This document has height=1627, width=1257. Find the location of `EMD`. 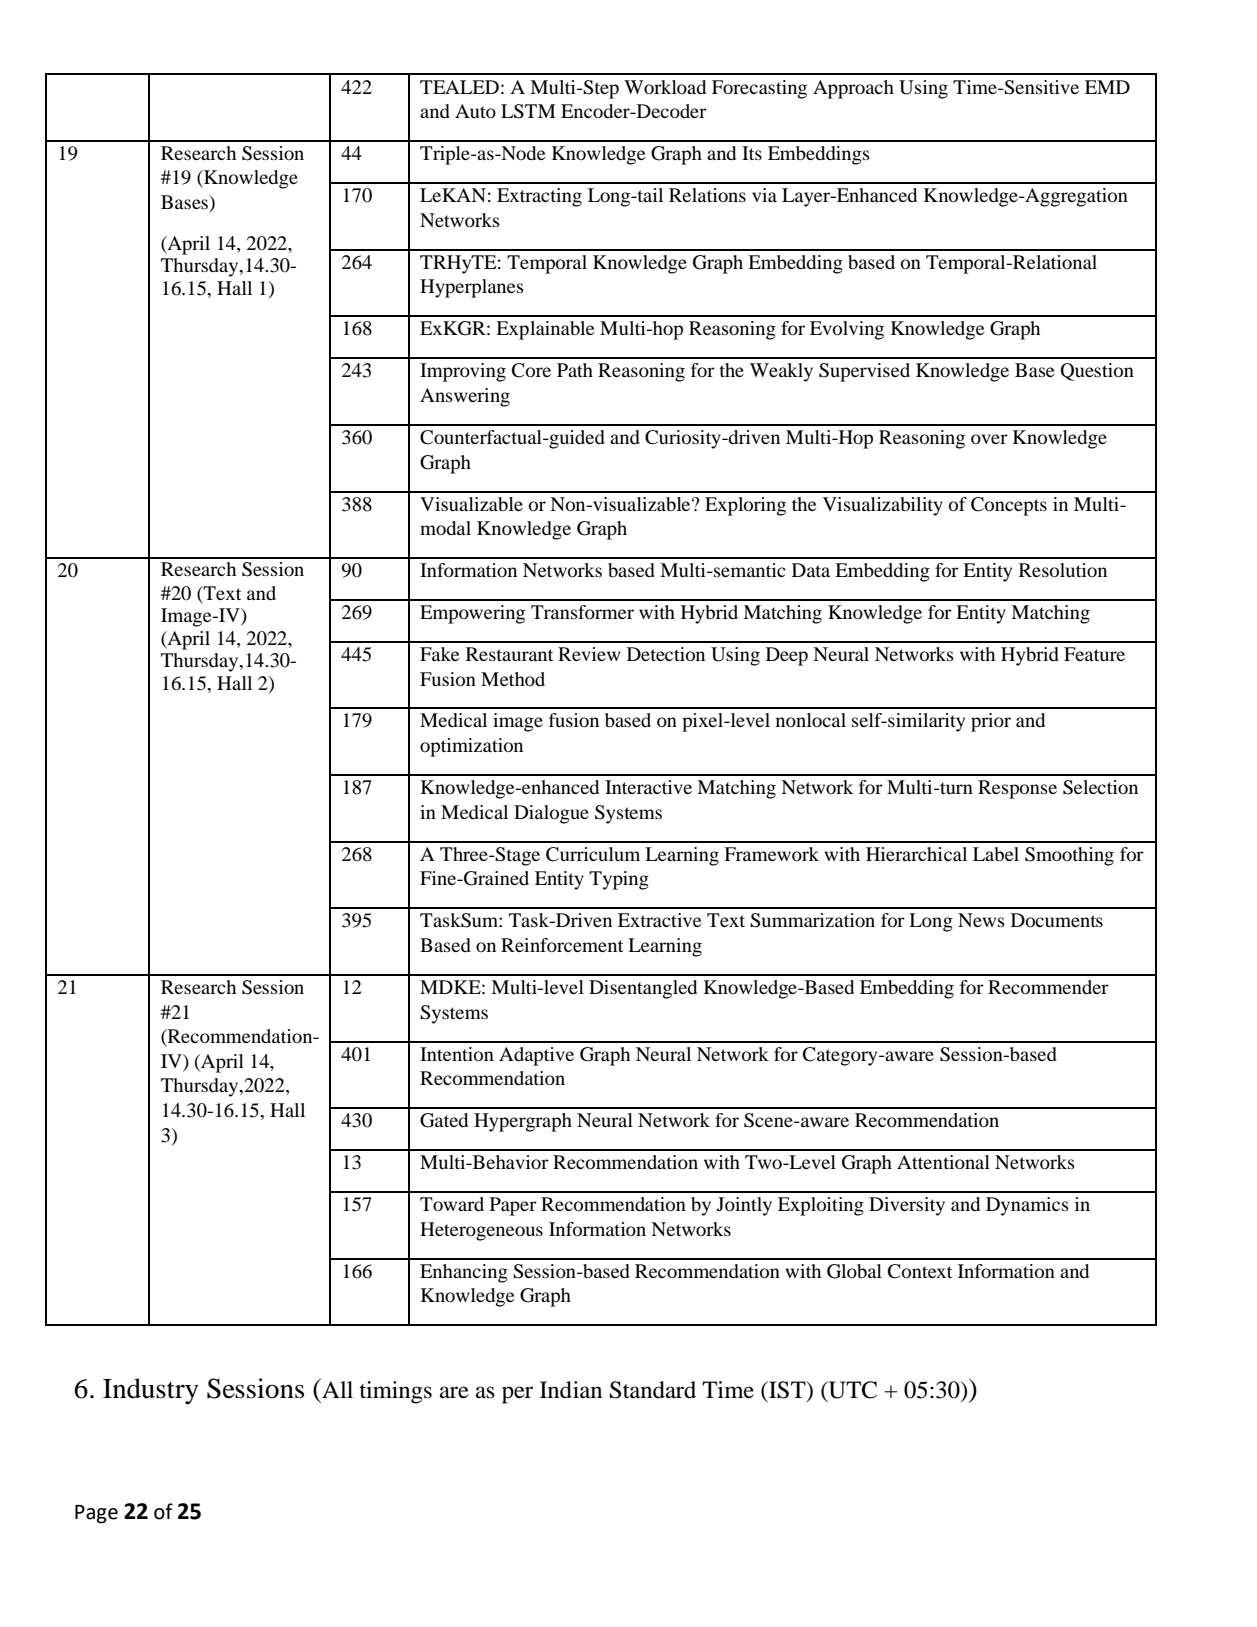

EMD is located at coordinates (1107, 87).
